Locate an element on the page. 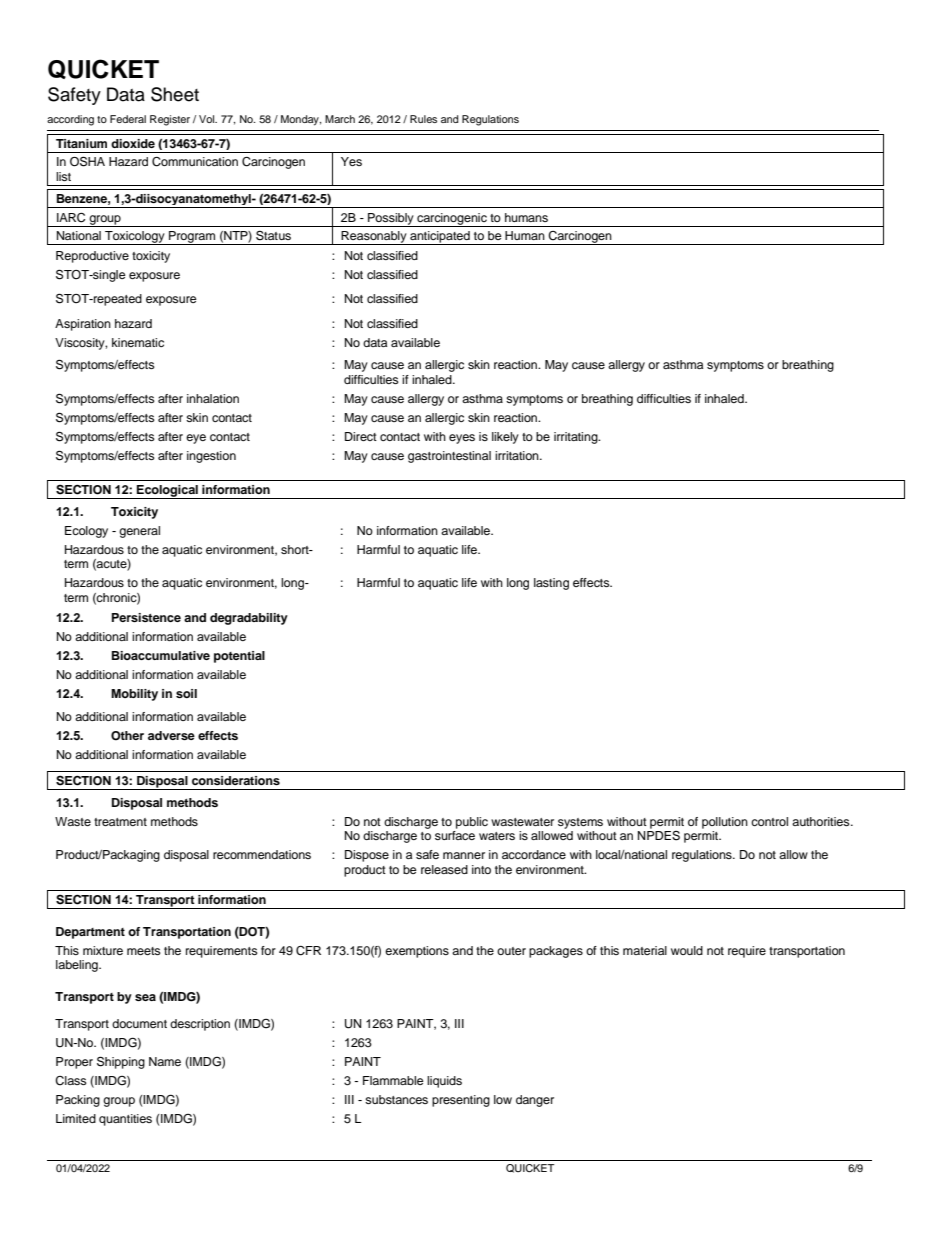 Image resolution: width=952 pixels, height=1233 pixels. Rules is located at coordinates (423, 119).
